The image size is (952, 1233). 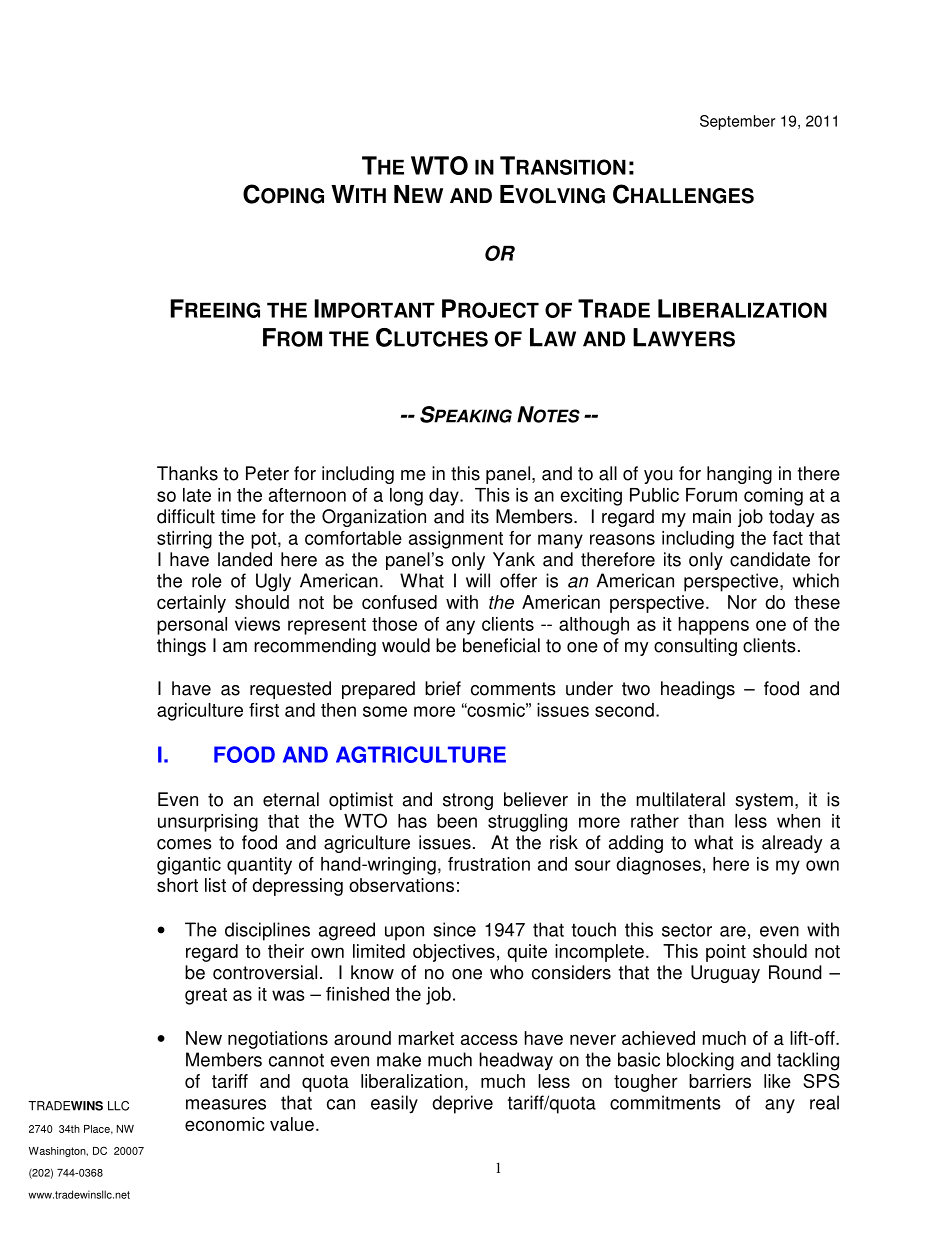 What do you see at coordinates (591, 497) in the screenshot?
I see `exciting` at bounding box center [591, 497].
